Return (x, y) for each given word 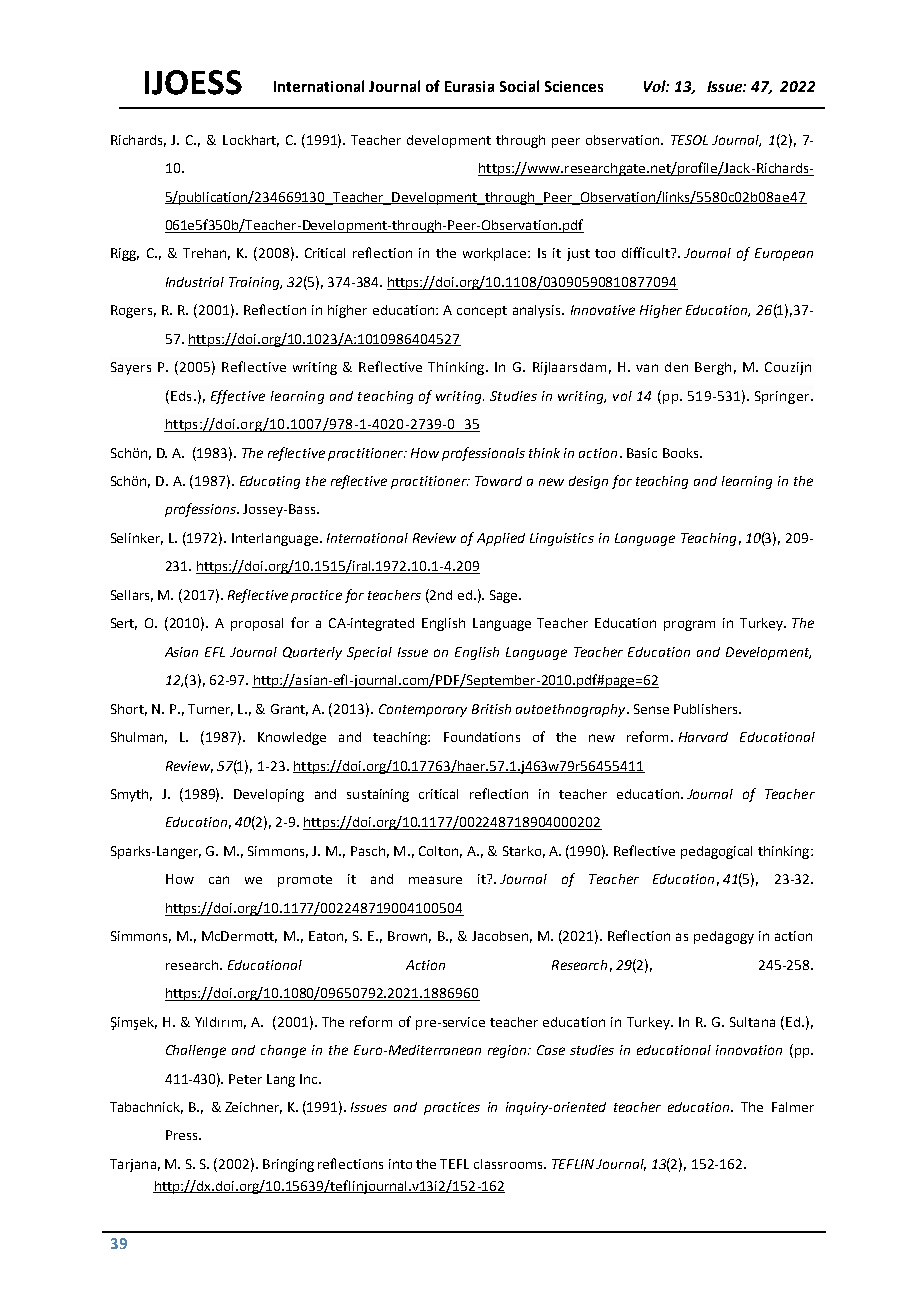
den (676, 367)
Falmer (793, 1107)
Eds (181, 396)
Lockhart (251, 141)
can (219, 880)
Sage (505, 596)
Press (183, 1135)
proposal (257, 624)
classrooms (509, 1164)
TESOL (689, 140)
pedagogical (716, 852)
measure (435, 880)
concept (482, 312)
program (689, 625)
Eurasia (469, 86)
